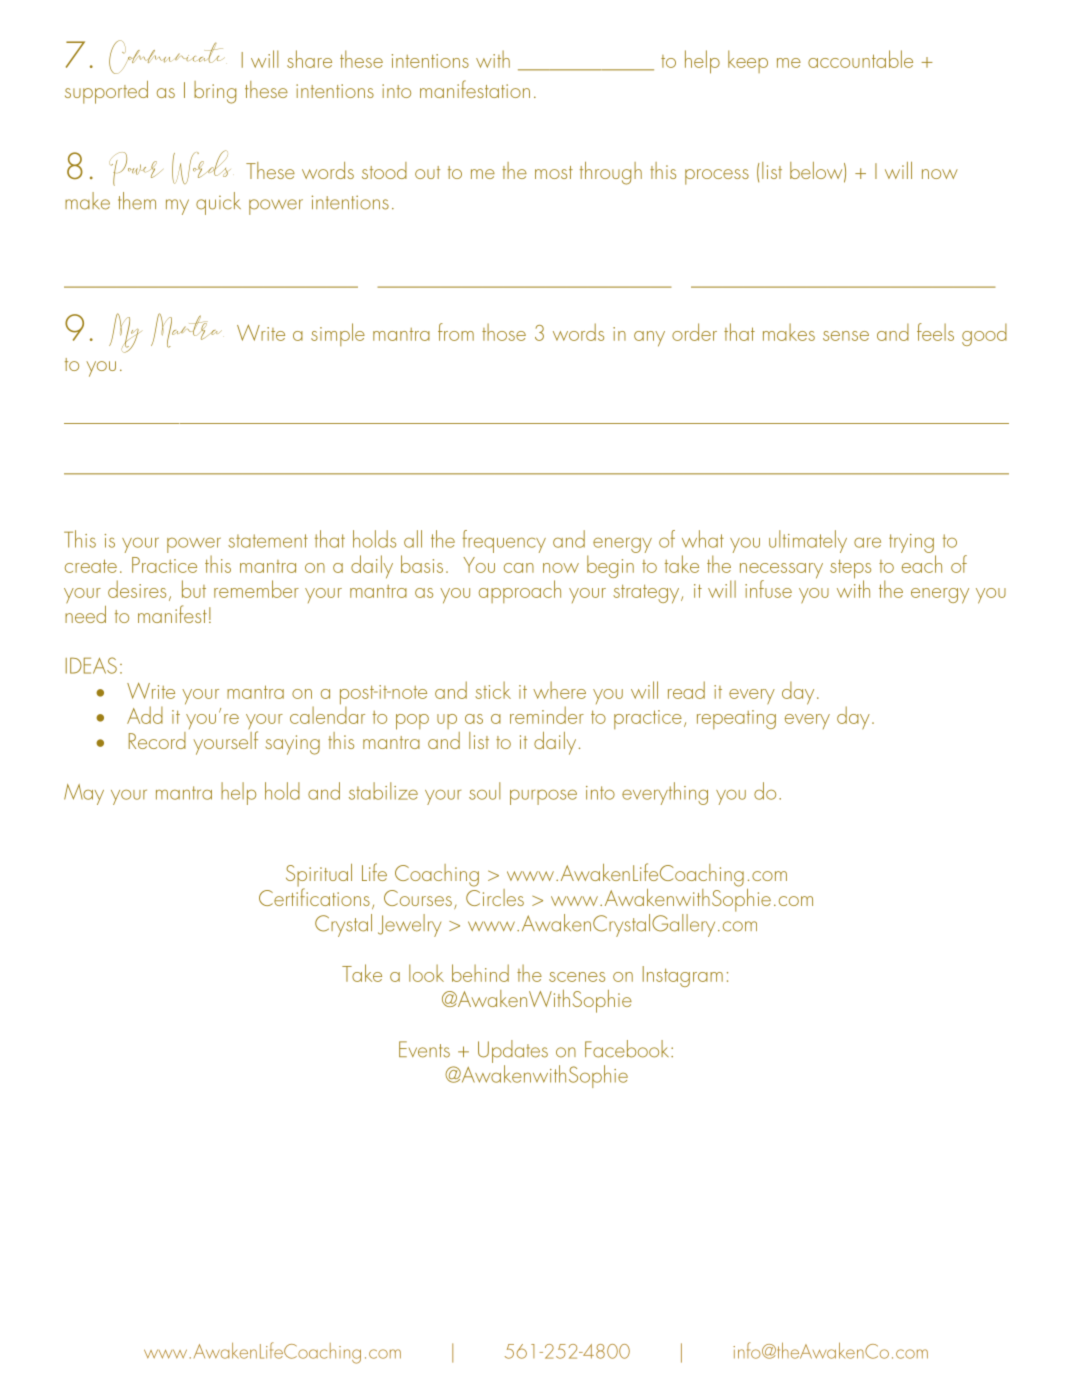 This document has width=1071, height=1386. What do you see at coordinates (504, 332) in the document?
I see `those` at bounding box center [504, 332].
